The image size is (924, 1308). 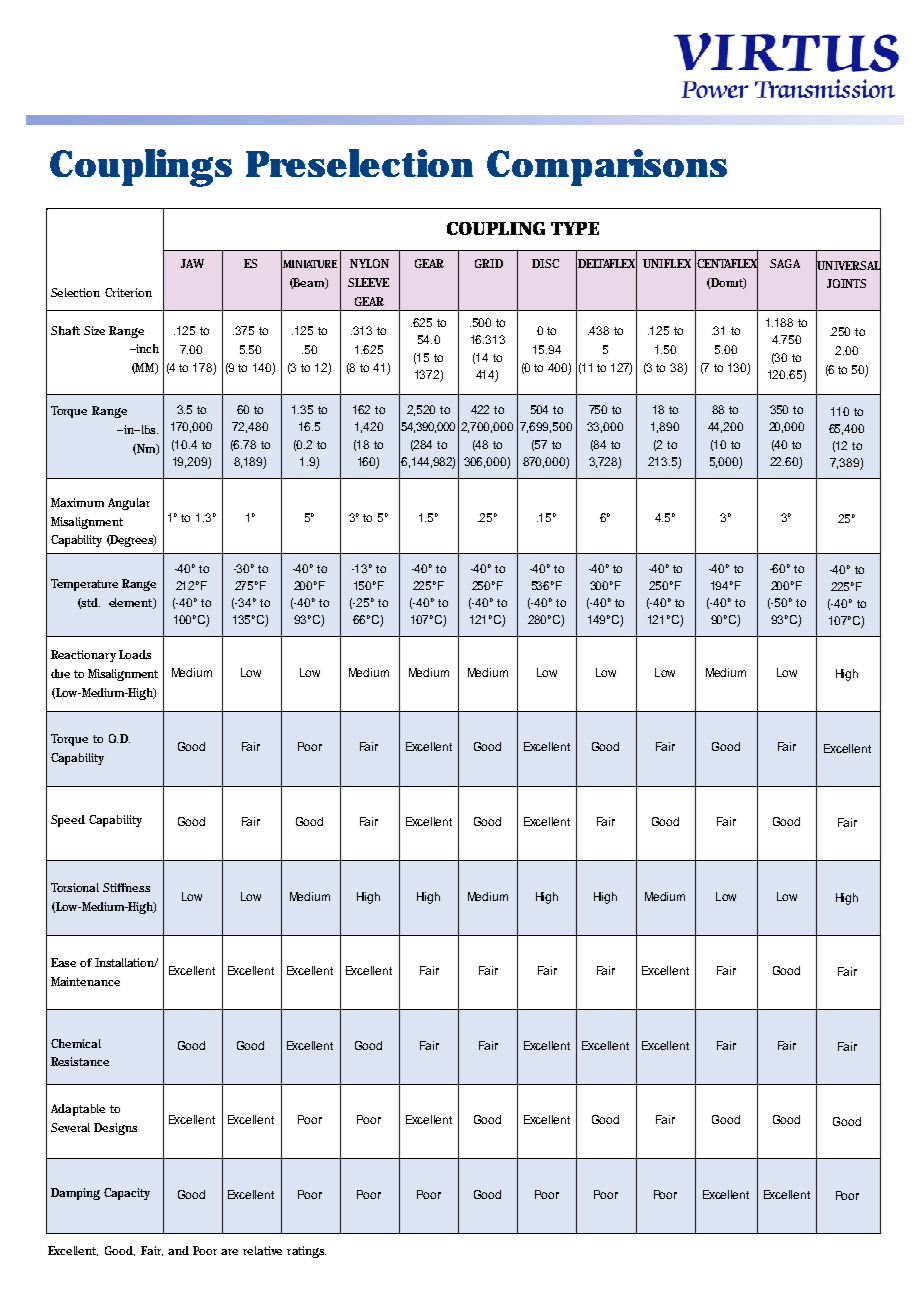 I want to click on SLEEVE, so click(x=368, y=282).
